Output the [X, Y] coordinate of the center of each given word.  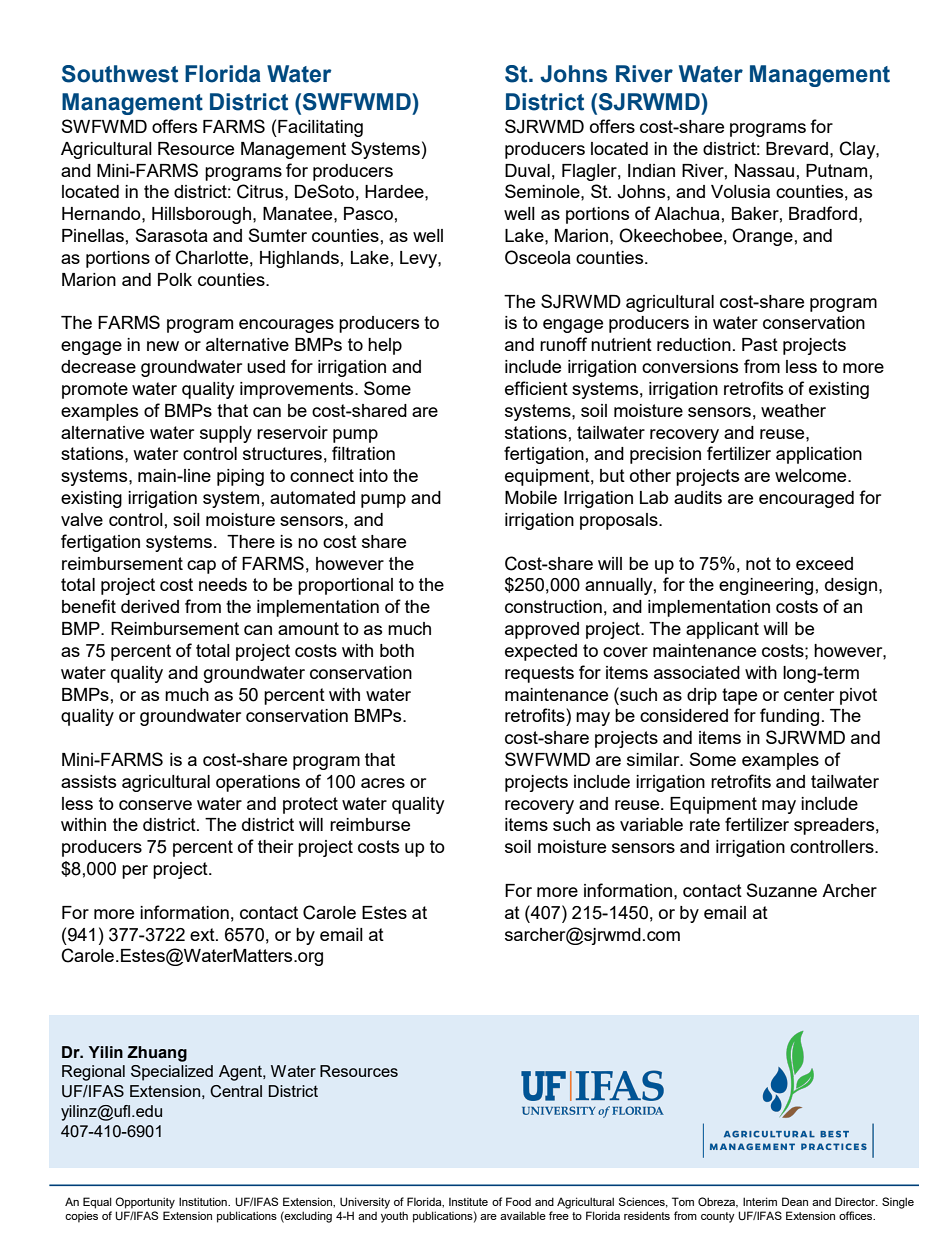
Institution [204, 1201]
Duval [527, 170]
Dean [795, 1201]
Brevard [797, 148]
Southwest [120, 74]
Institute [468, 1202]
